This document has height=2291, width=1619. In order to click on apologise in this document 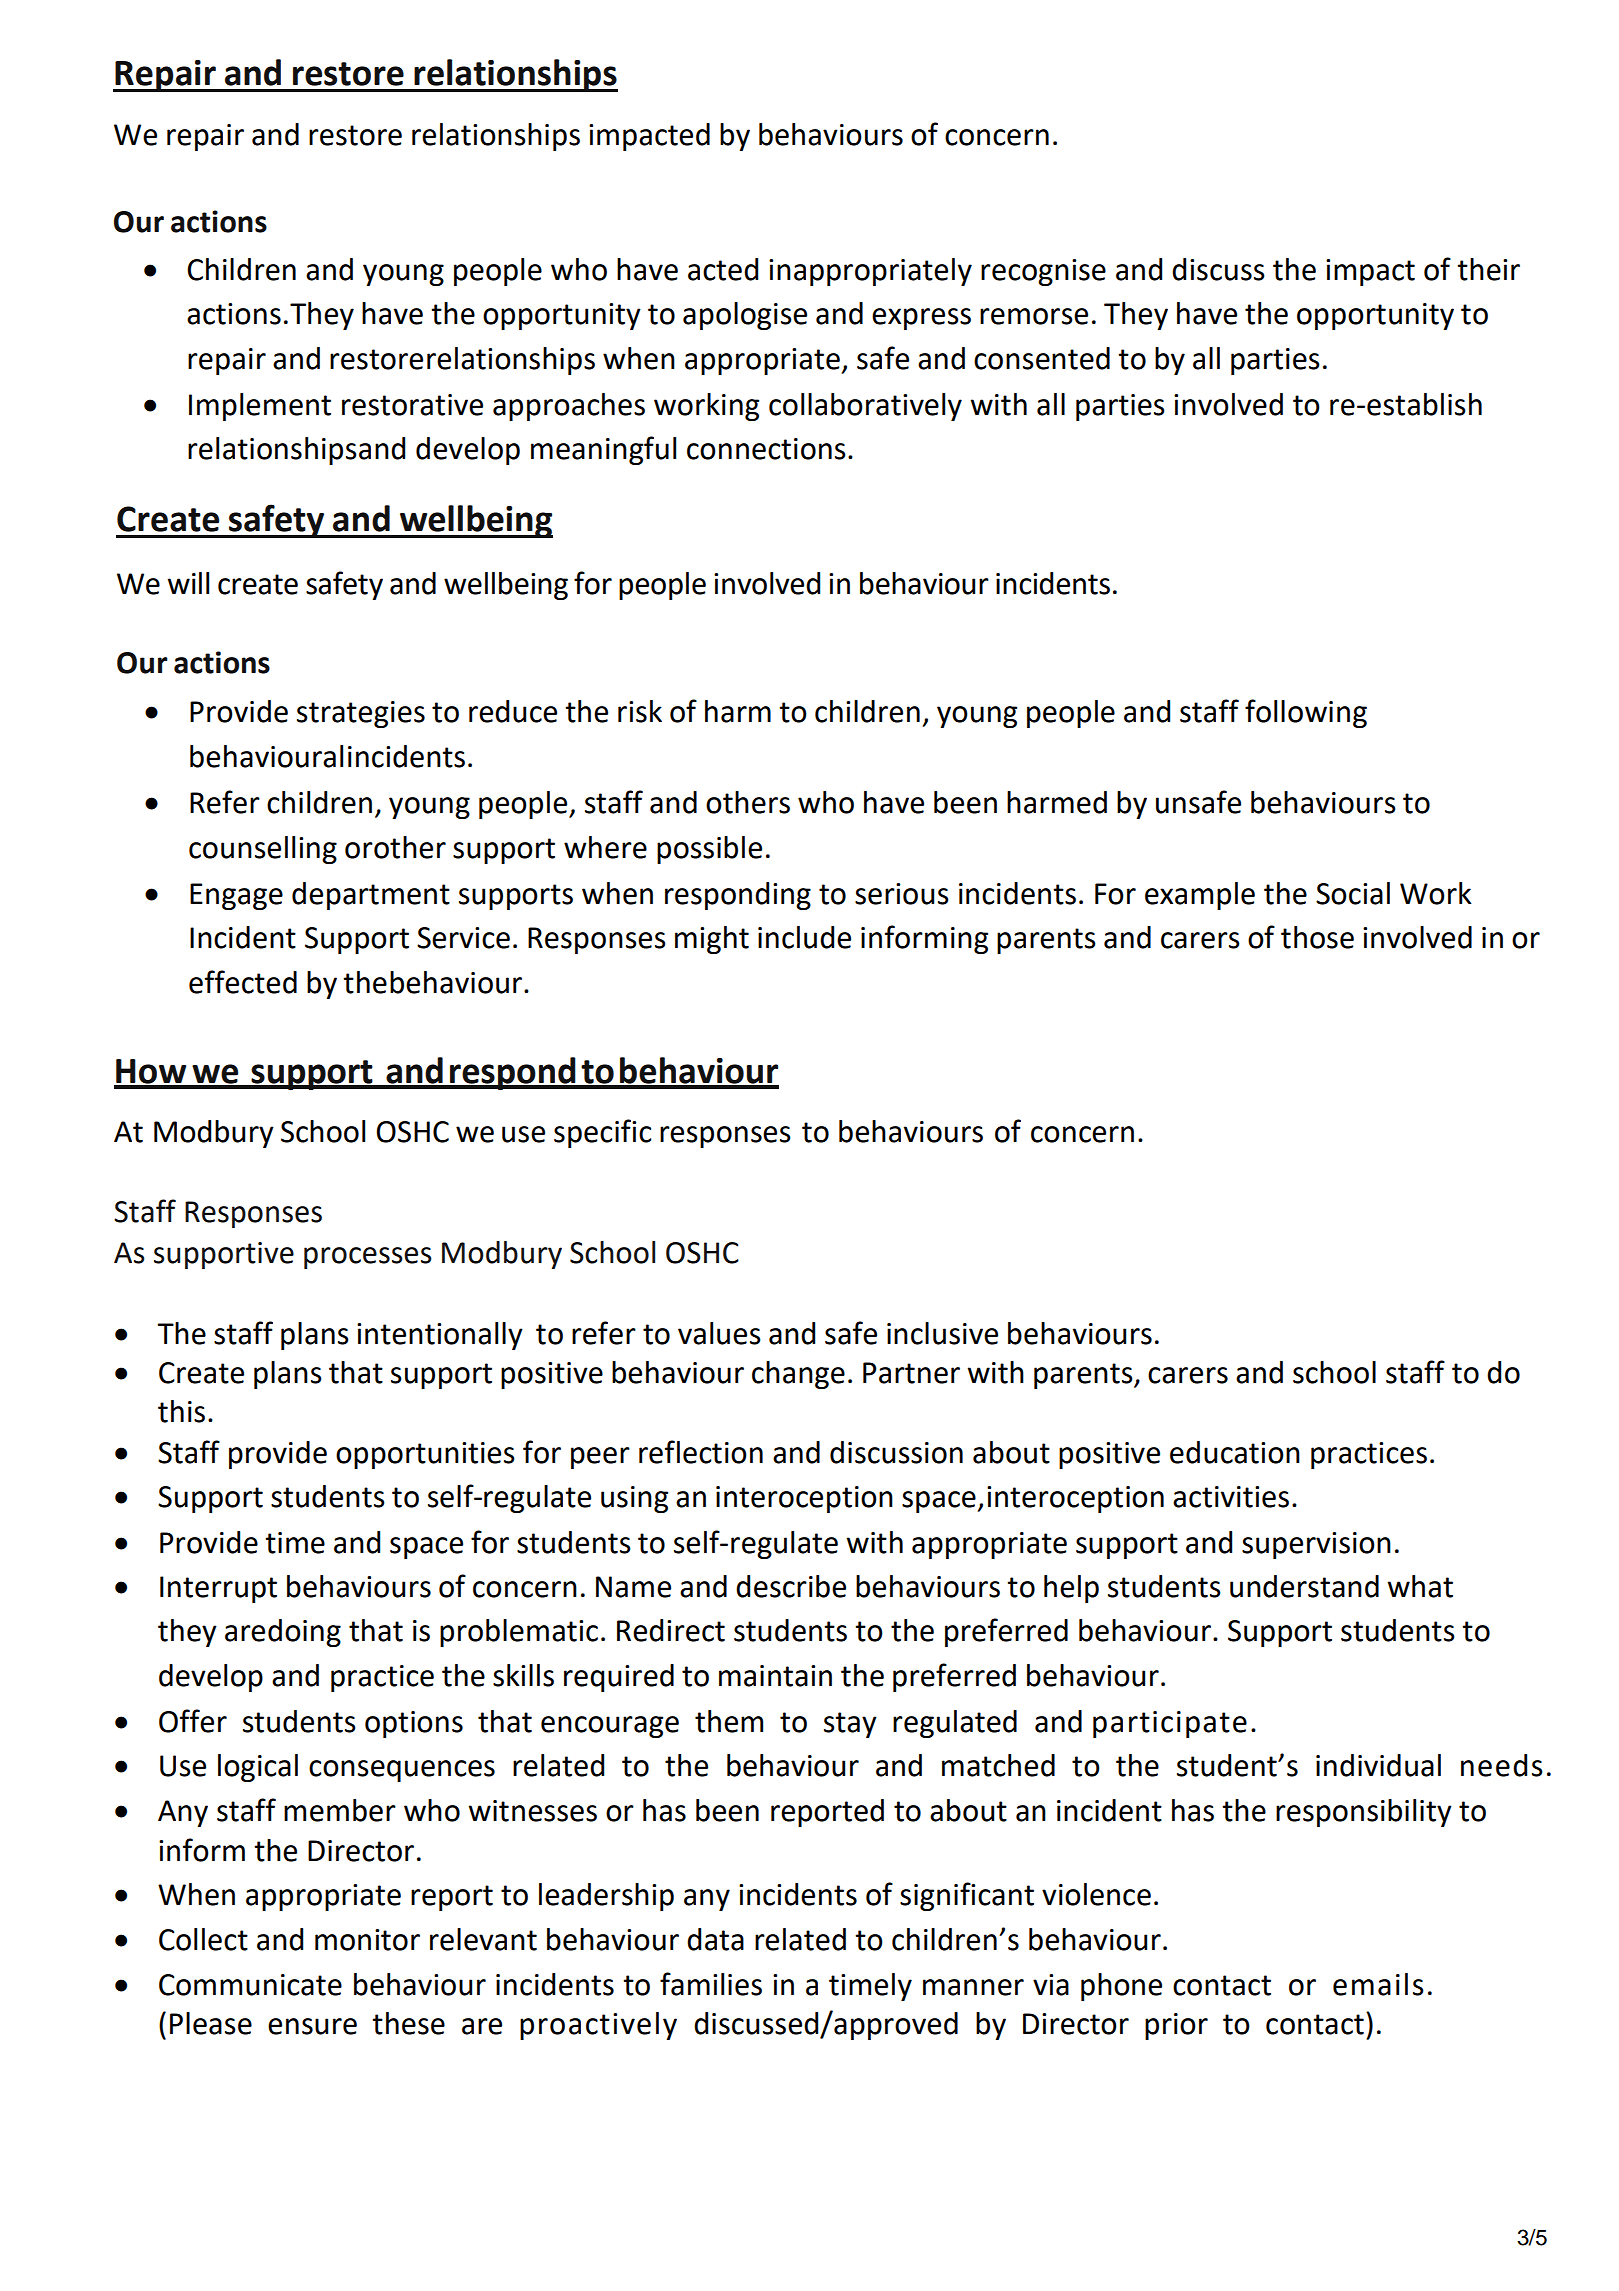, I will do `click(745, 316)`.
